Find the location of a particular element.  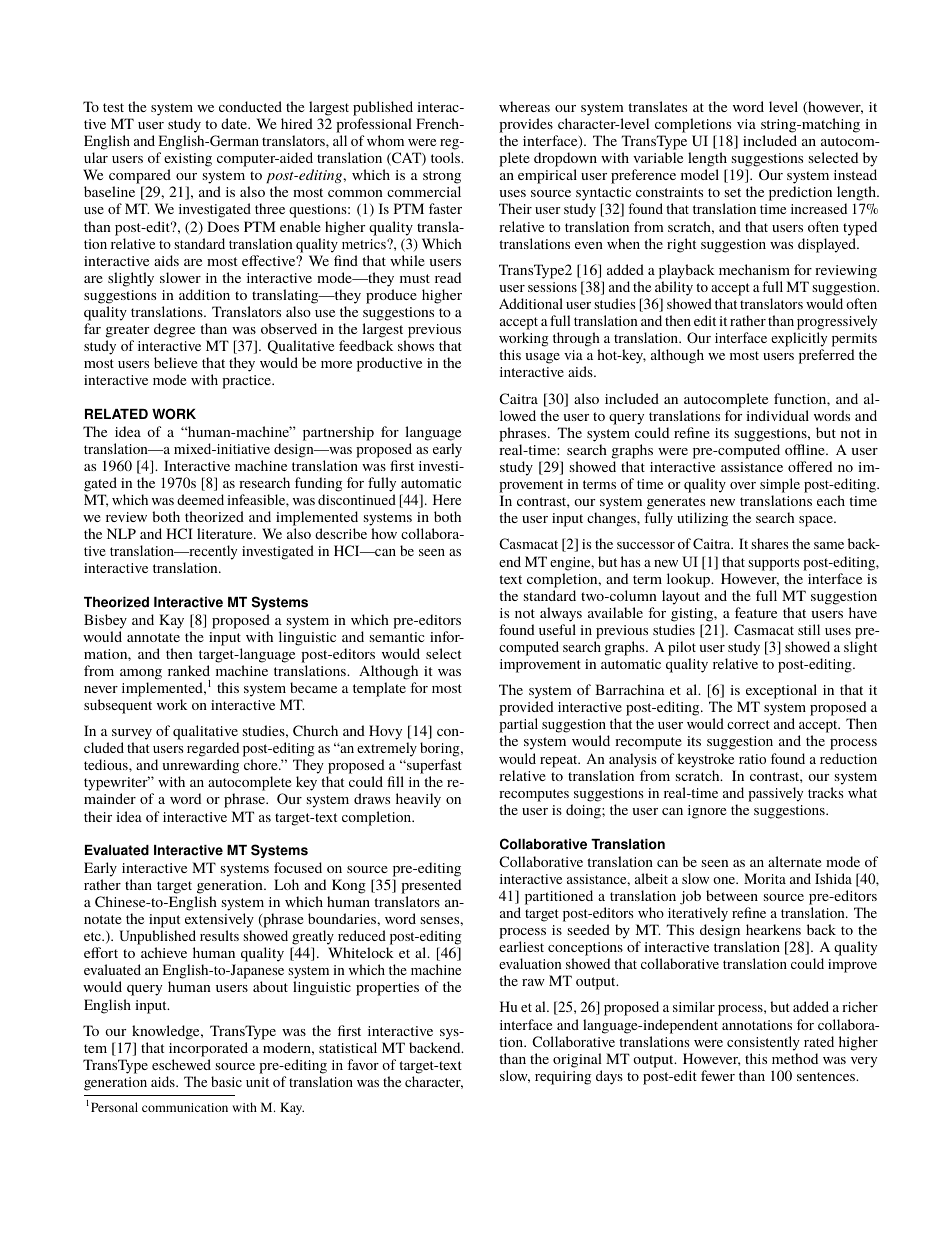

presented is located at coordinates (431, 886).
